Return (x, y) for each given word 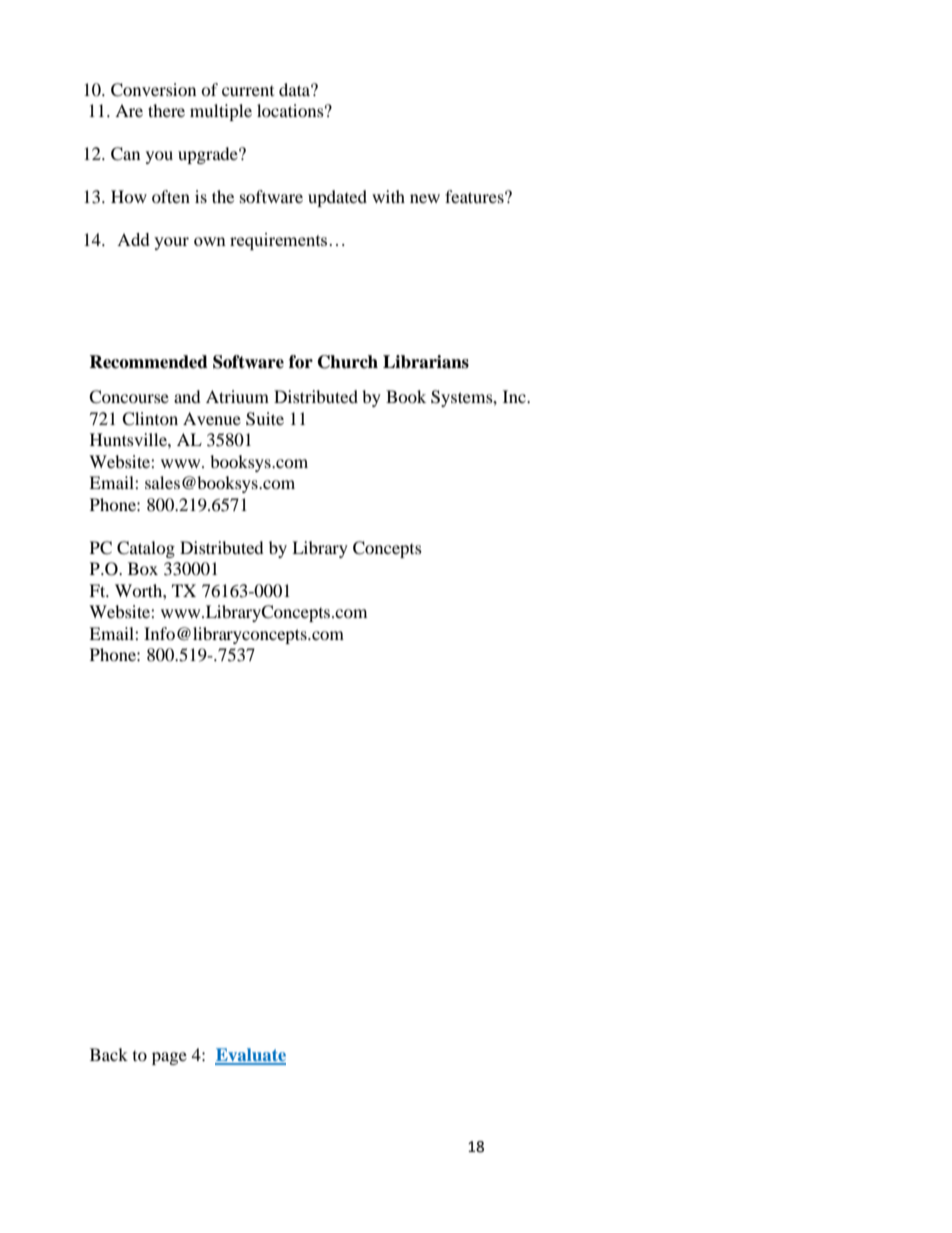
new (425, 198)
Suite (265, 419)
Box (143, 568)
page (169, 1058)
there (166, 110)
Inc (515, 396)
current (248, 91)
